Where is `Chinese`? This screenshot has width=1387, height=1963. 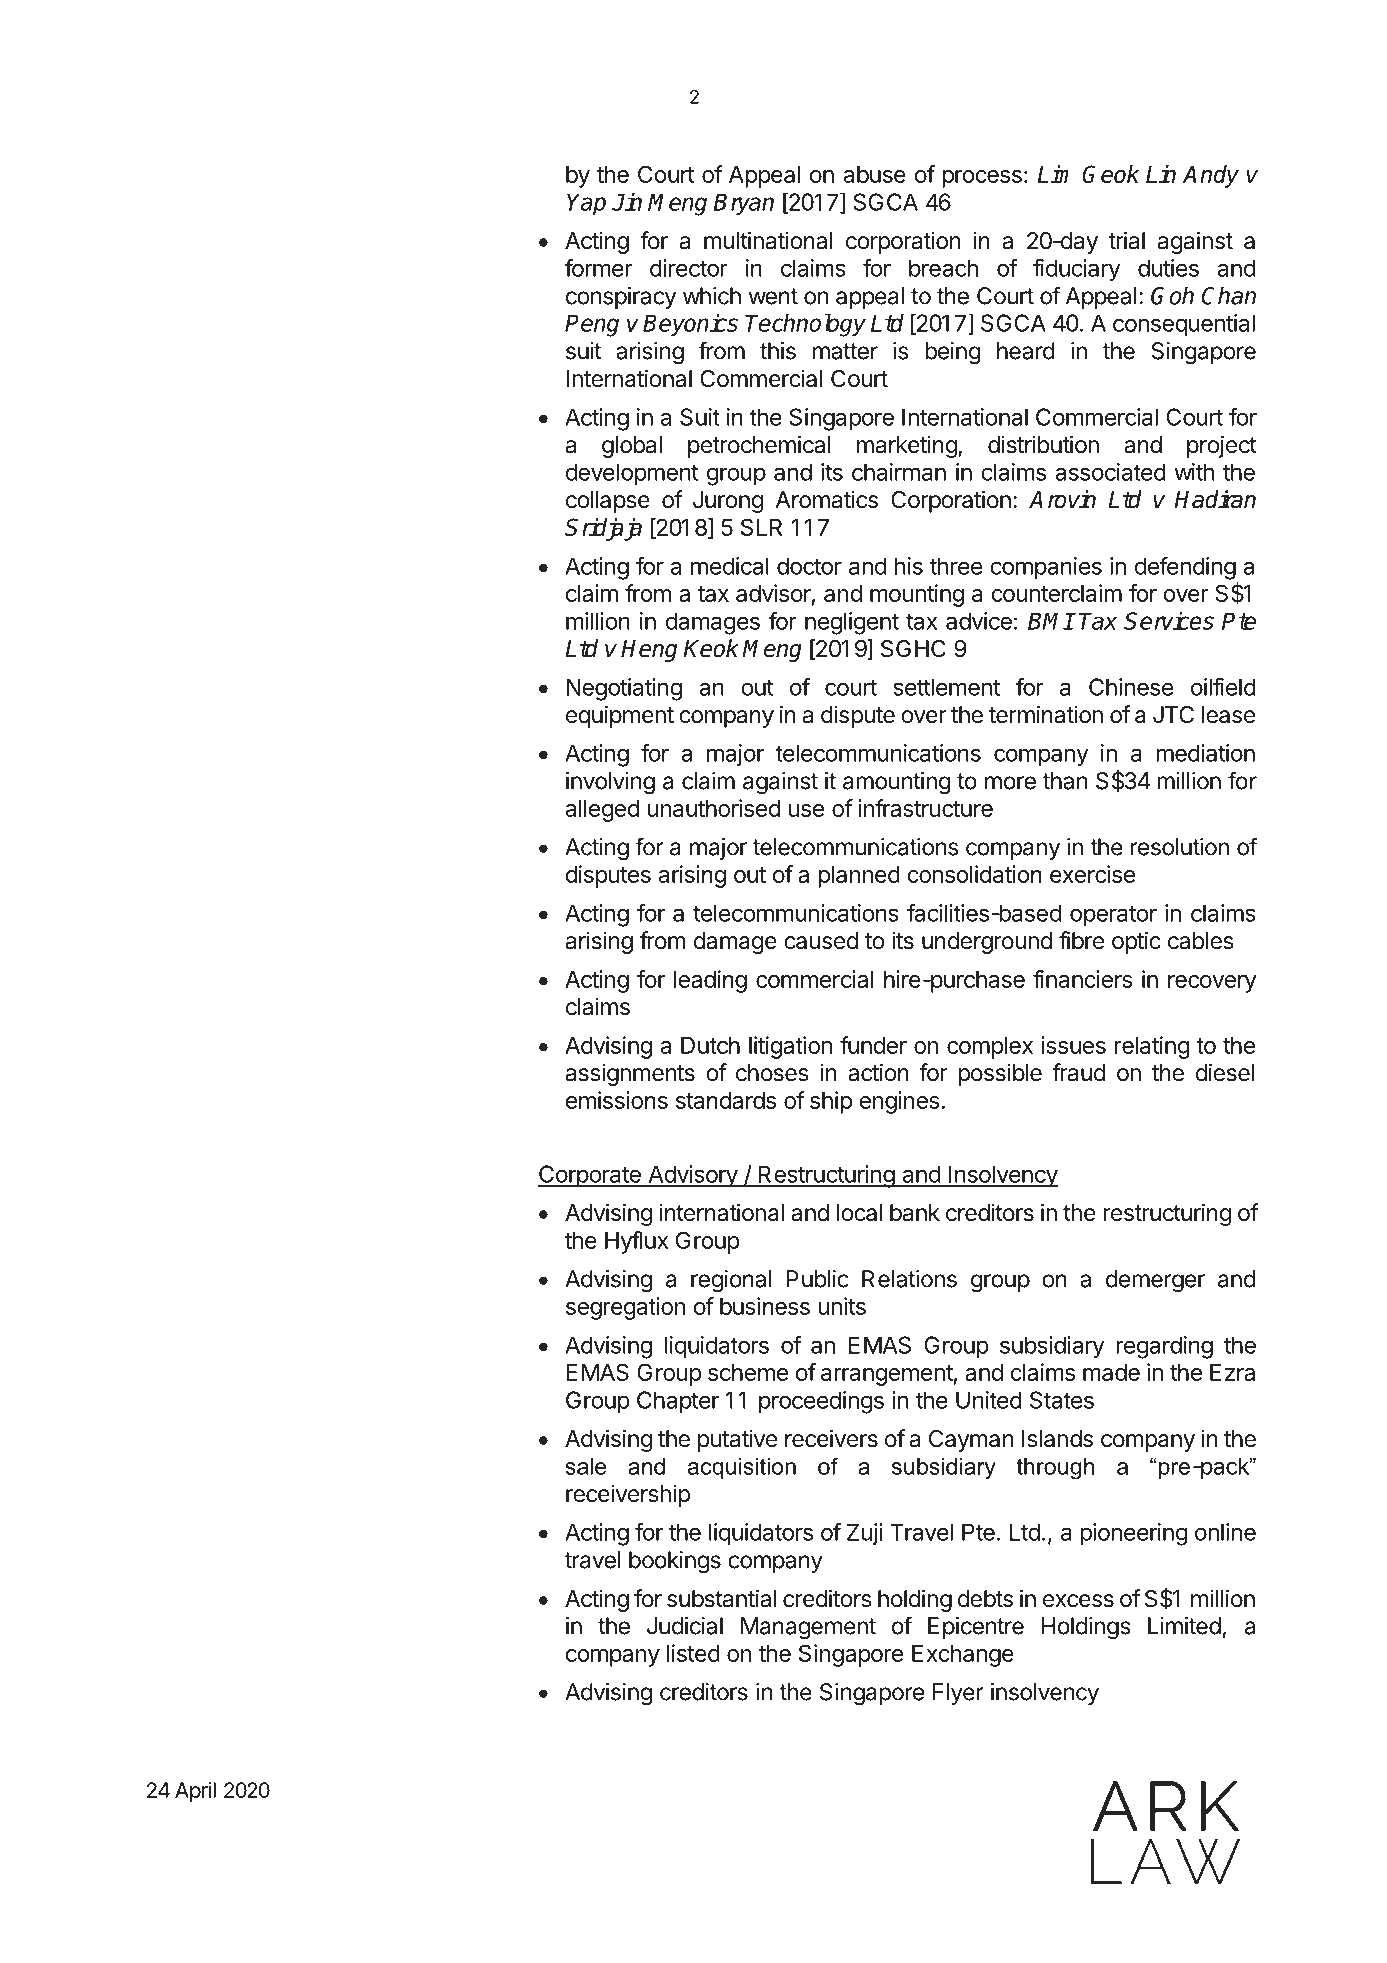
Chinese is located at coordinates (1131, 687).
